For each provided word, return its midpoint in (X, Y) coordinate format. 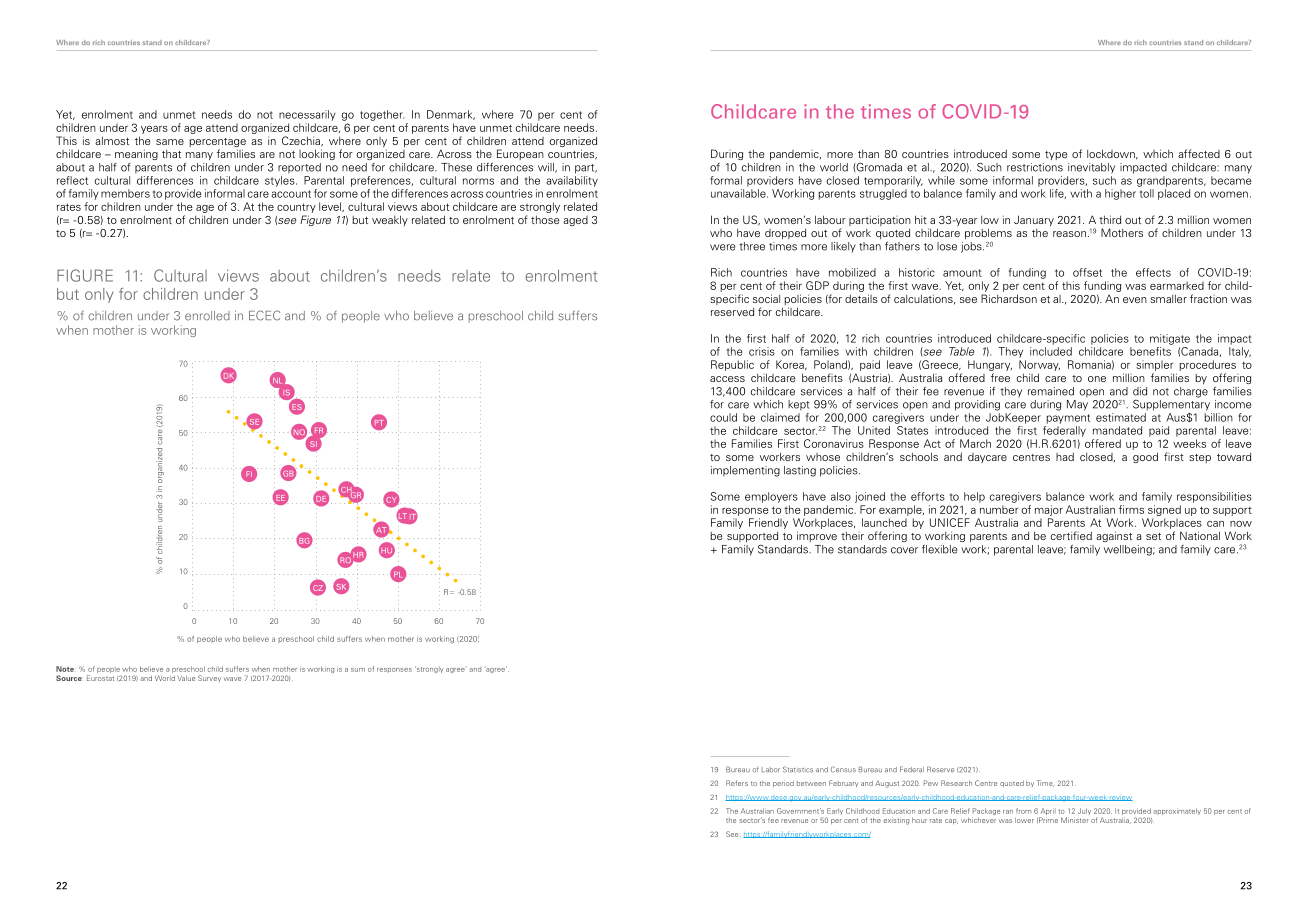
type (1056, 155)
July (1084, 811)
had (1065, 456)
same (170, 142)
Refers (737, 783)
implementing (745, 471)
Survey (209, 678)
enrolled (207, 316)
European (520, 154)
